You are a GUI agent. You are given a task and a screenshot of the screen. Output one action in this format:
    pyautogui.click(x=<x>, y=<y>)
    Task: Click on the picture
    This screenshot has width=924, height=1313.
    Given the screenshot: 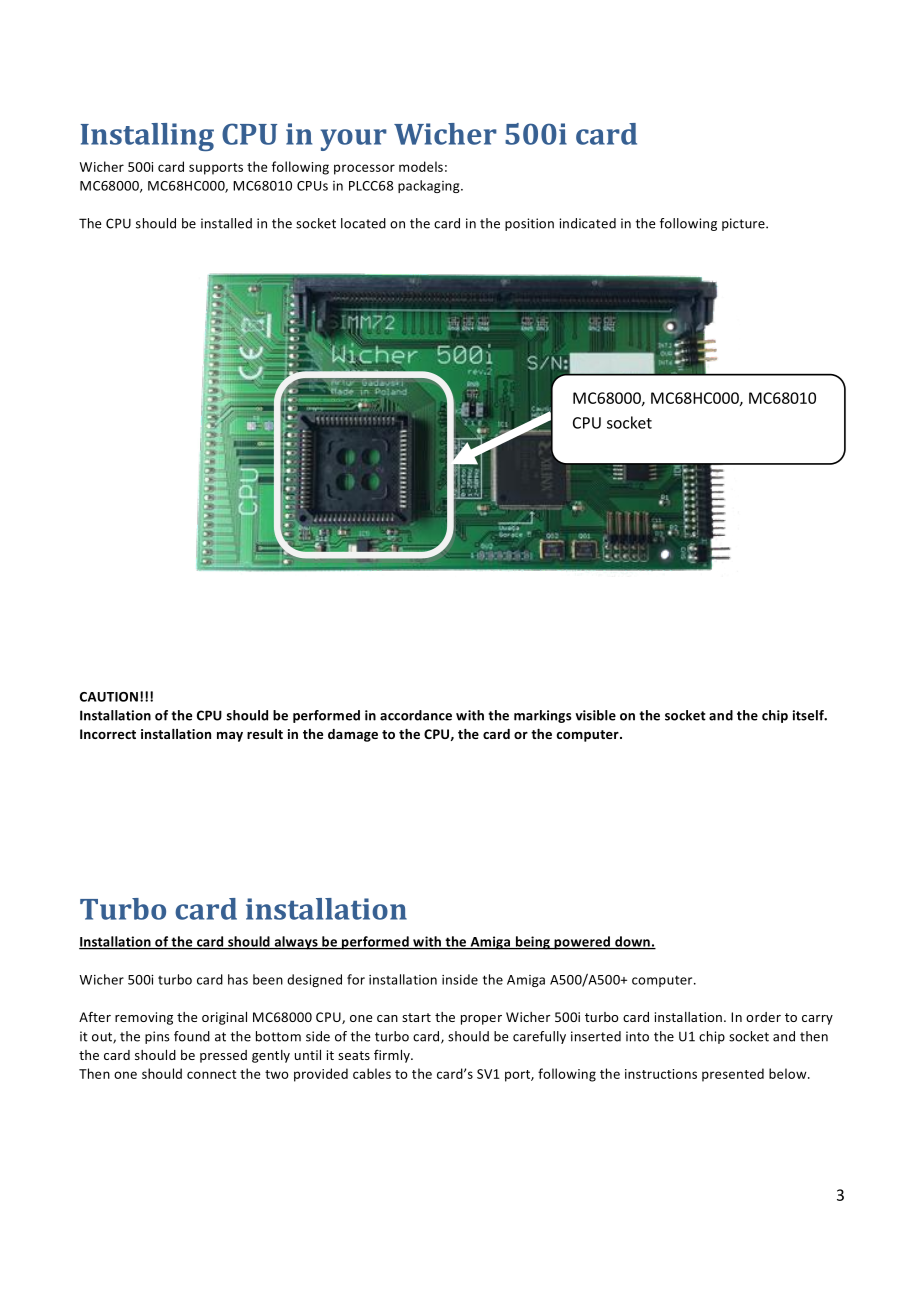 What is the action you would take?
    pyautogui.click(x=744, y=224)
